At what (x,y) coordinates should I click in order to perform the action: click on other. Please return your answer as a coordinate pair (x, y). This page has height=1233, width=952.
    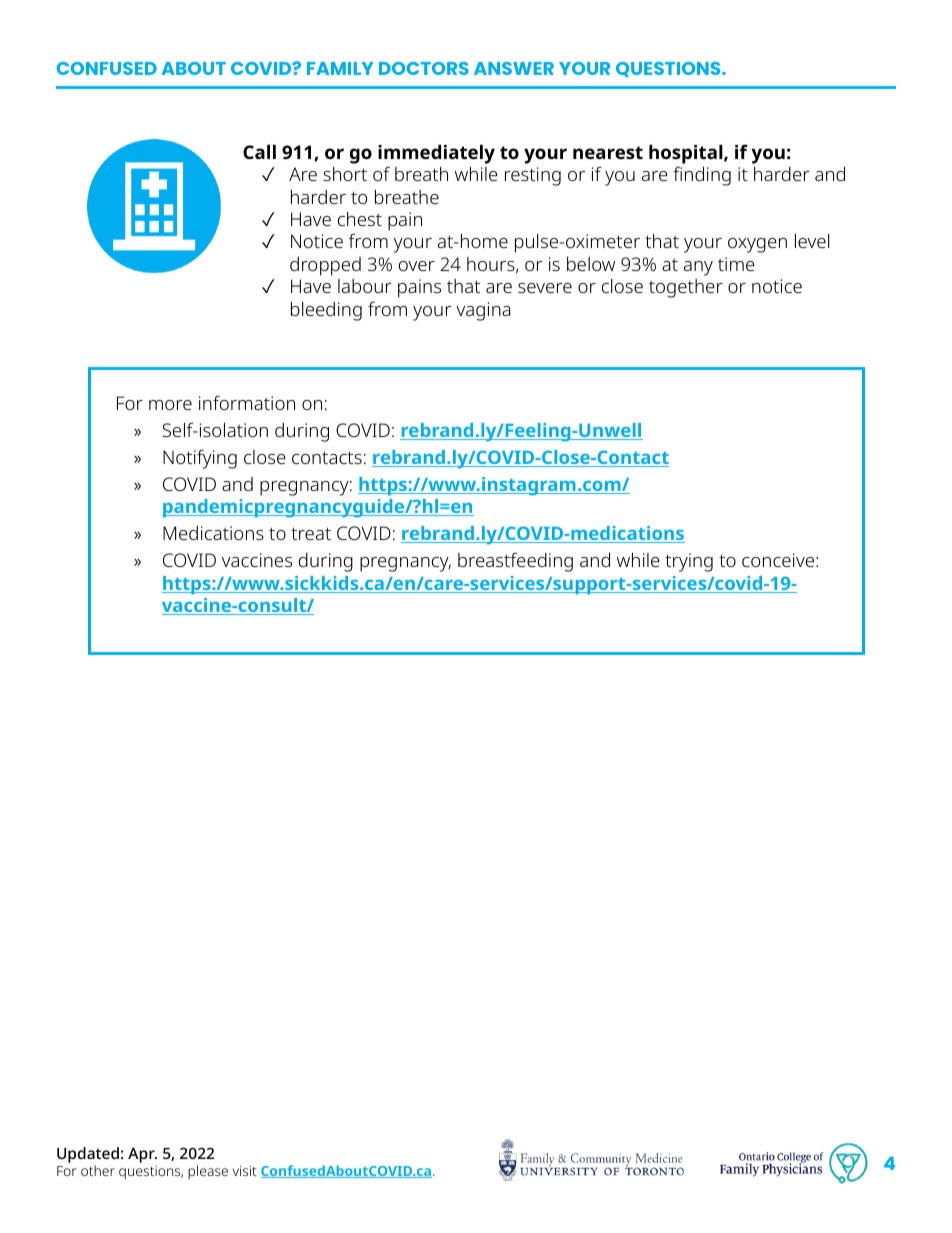
    Looking at the image, I should click on (98, 1170).
